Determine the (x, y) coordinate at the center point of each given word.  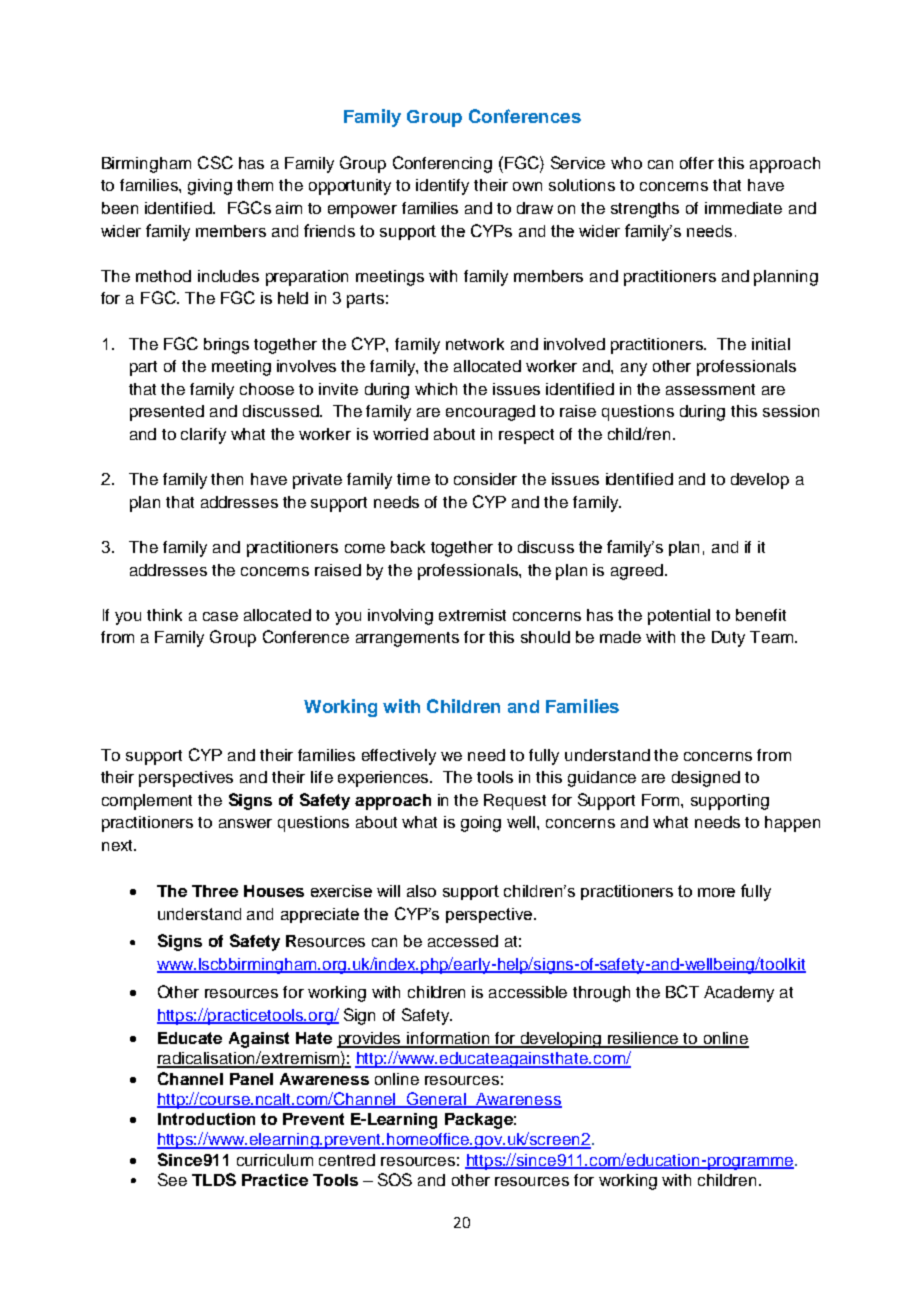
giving (210, 187)
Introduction (206, 1119)
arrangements (407, 639)
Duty (728, 639)
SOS (395, 1179)
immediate (743, 208)
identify (442, 187)
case (220, 616)
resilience (644, 1039)
